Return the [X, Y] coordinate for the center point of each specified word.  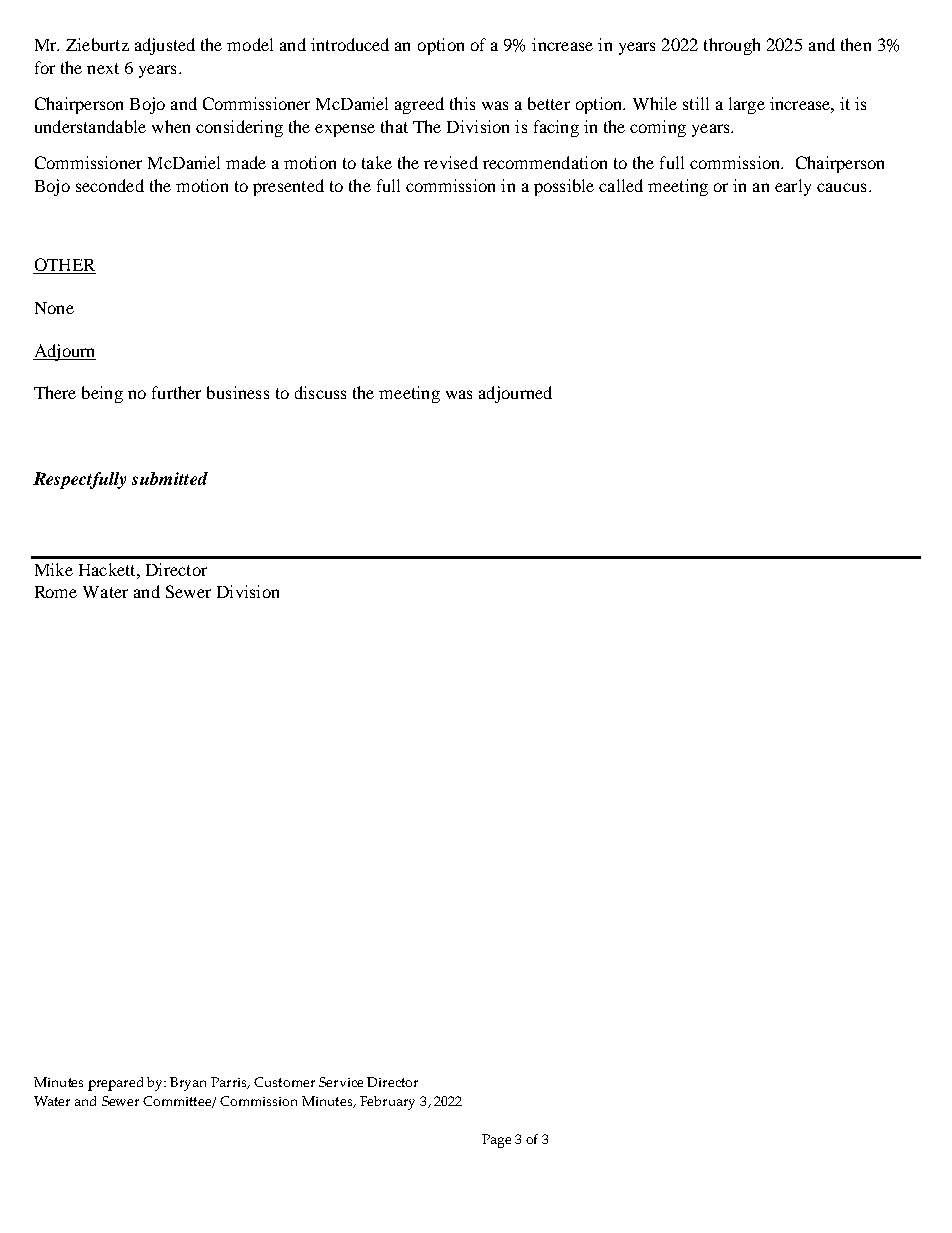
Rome [56, 592]
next [103, 68]
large [747, 105]
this [462, 103]
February [387, 1103]
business [238, 392]
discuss [320, 392]
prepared [115, 1084]
